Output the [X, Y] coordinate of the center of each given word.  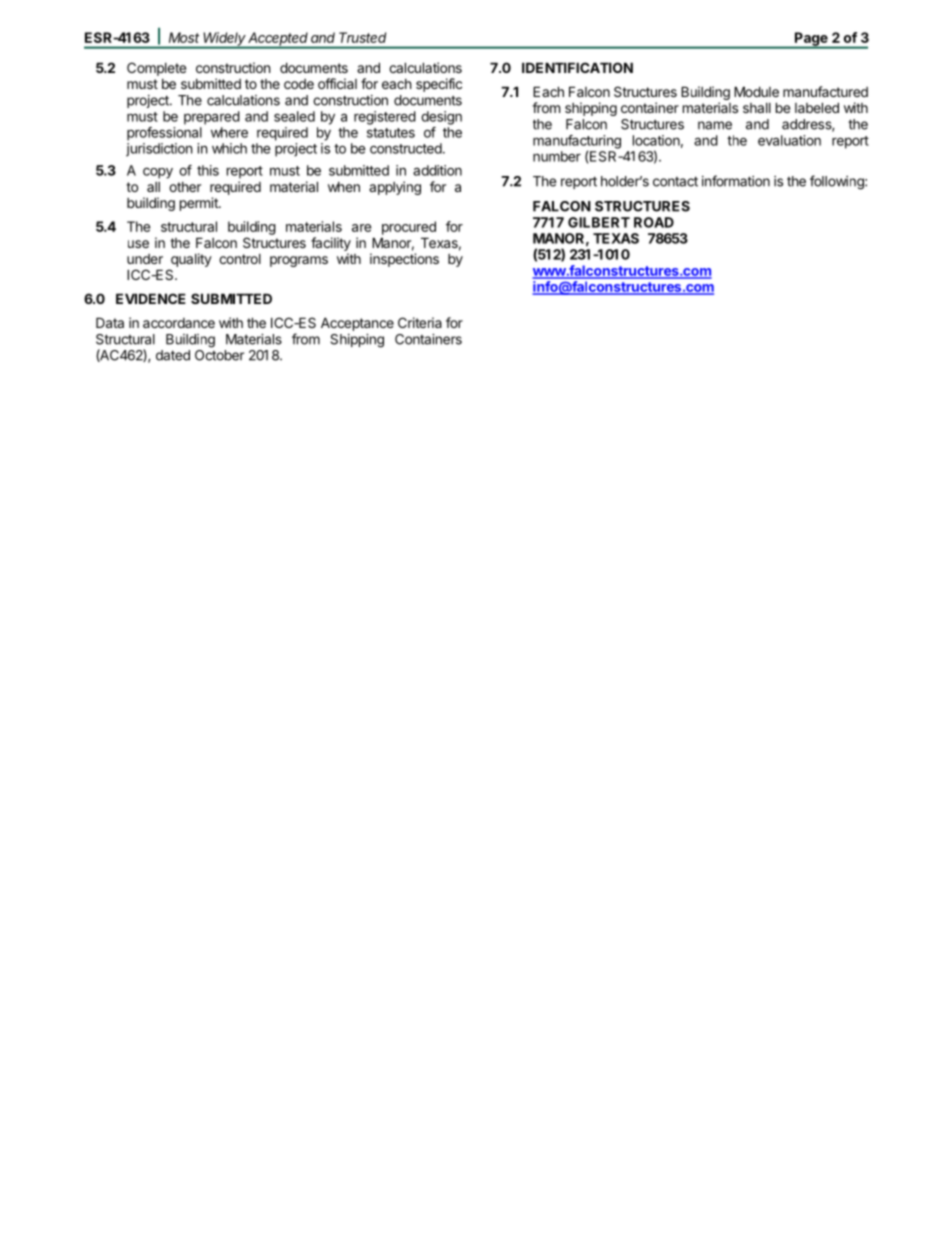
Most [184, 37]
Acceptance [357, 324]
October [219, 354]
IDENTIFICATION [577, 67]
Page [811, 40]
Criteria [420, 322]
